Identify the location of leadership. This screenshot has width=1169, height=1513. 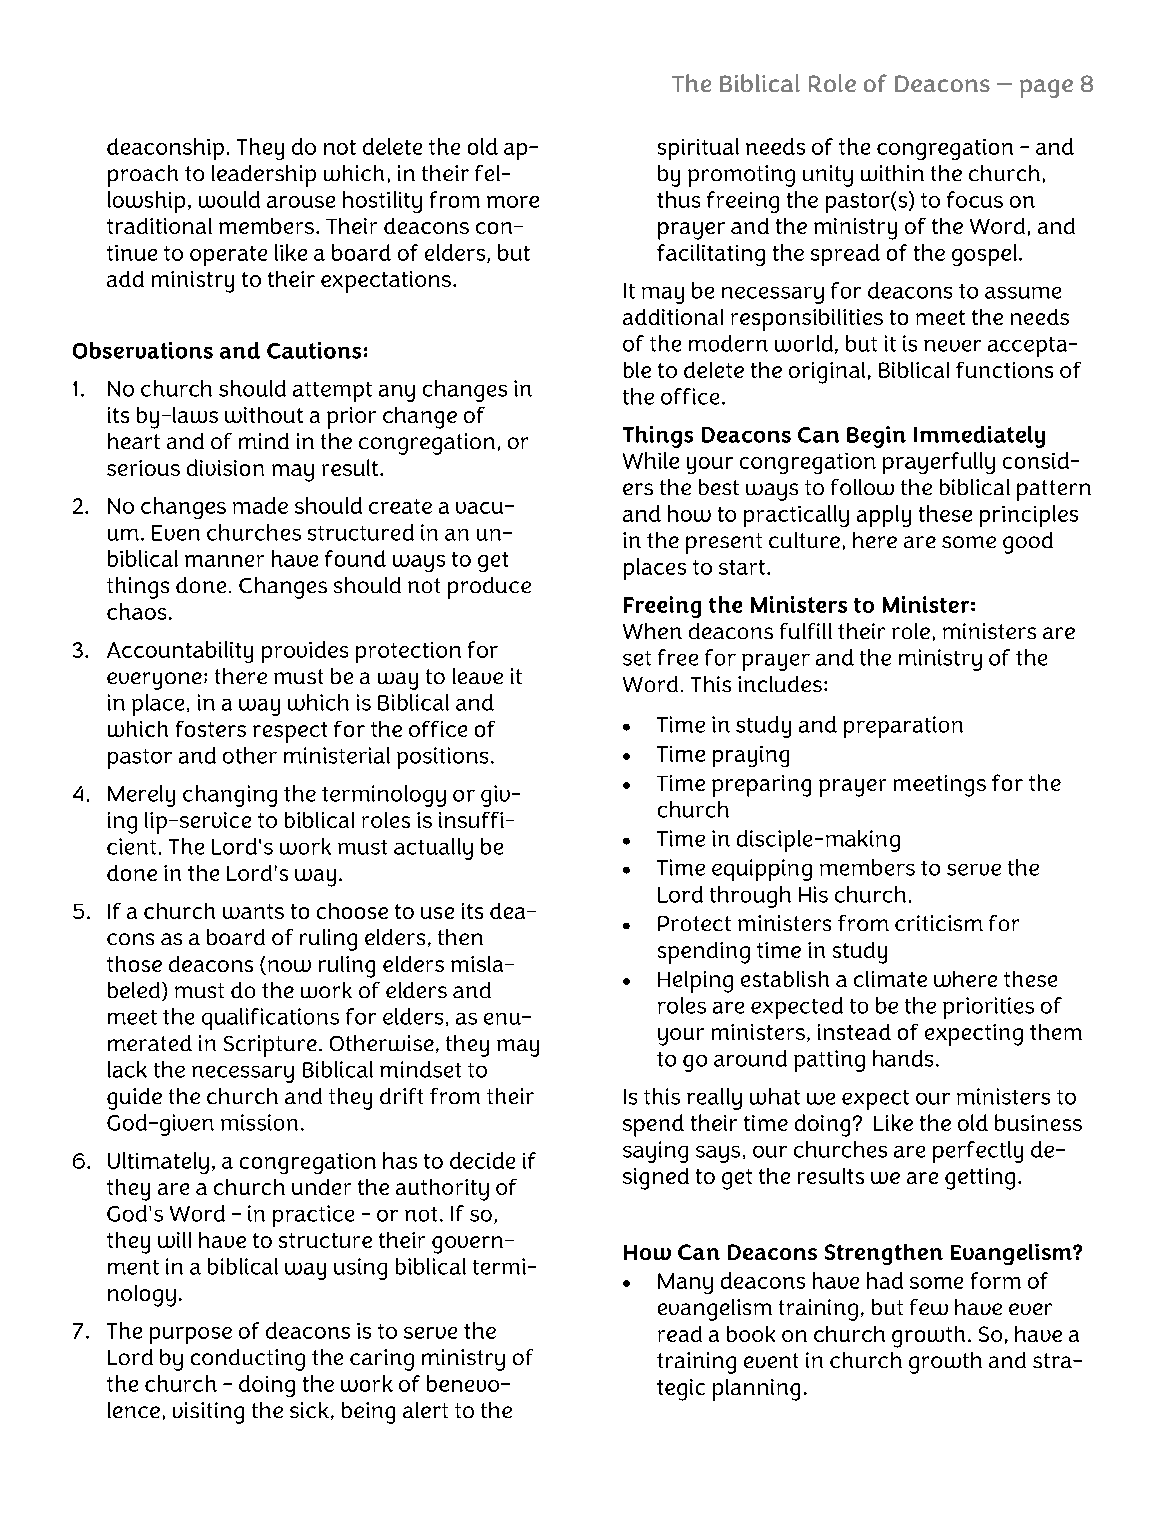
(264, 176).
